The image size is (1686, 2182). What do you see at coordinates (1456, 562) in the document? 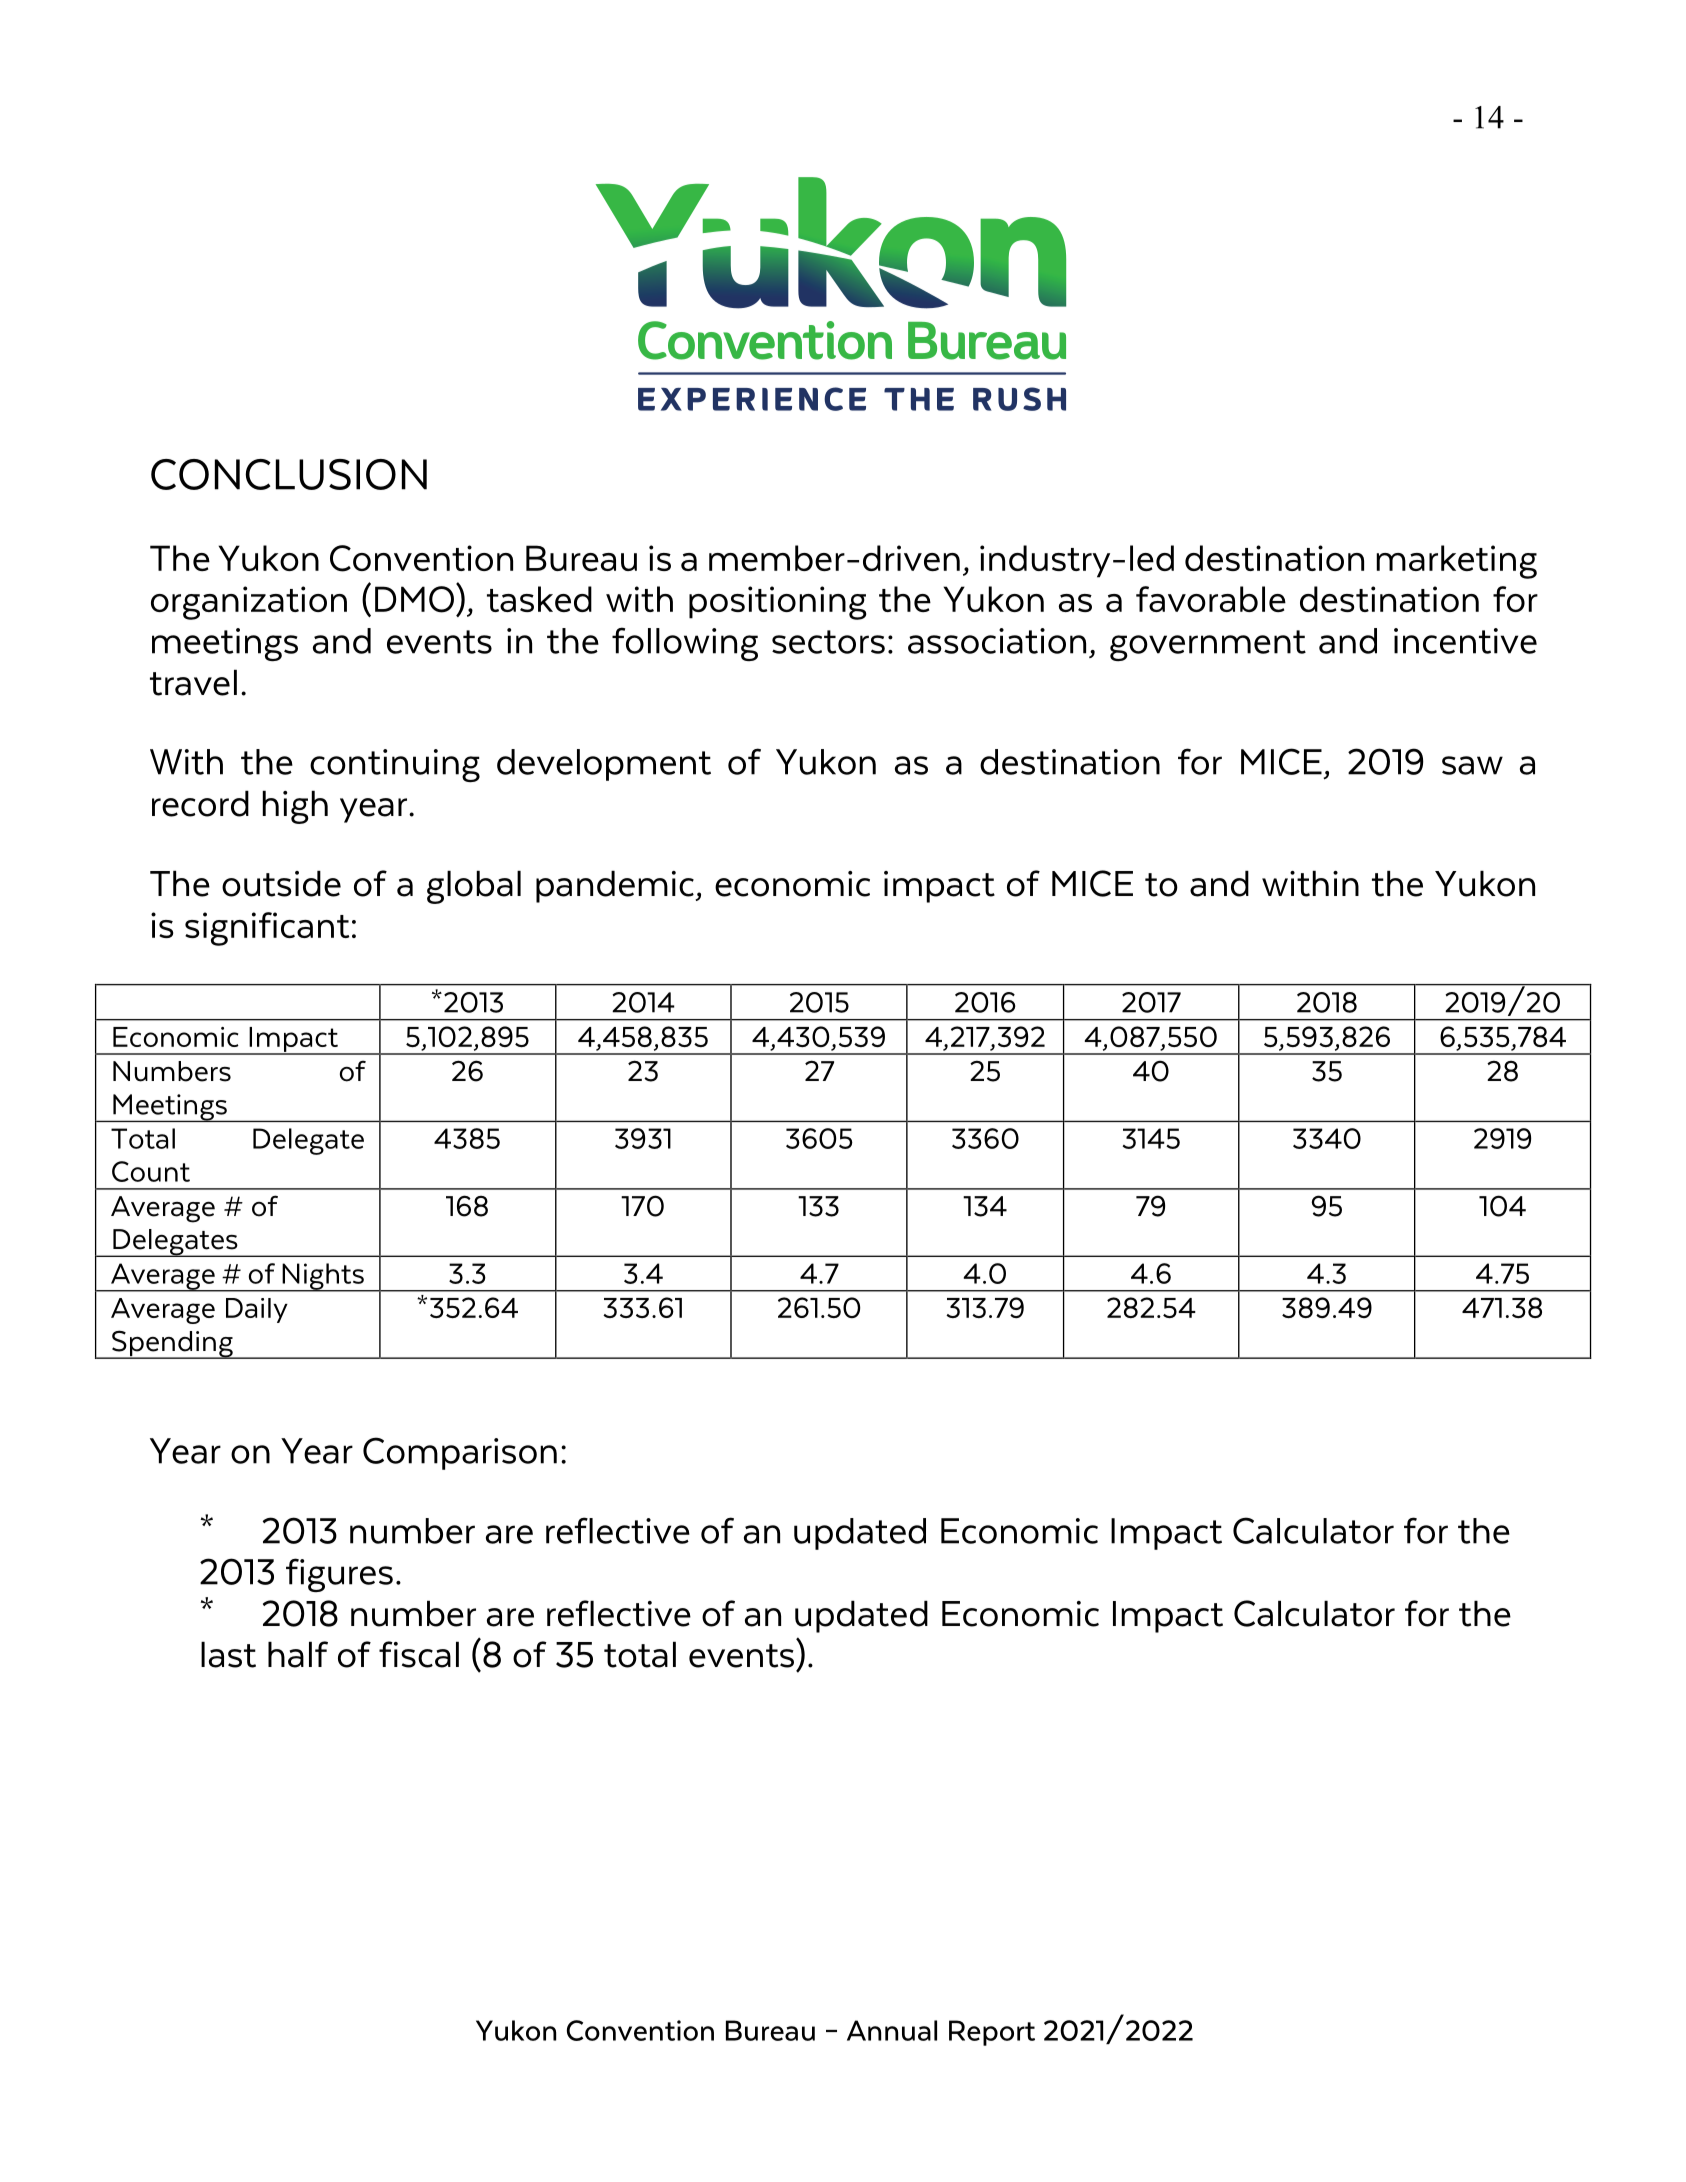
I see `marketing` at bounding box center [1456, 562].
